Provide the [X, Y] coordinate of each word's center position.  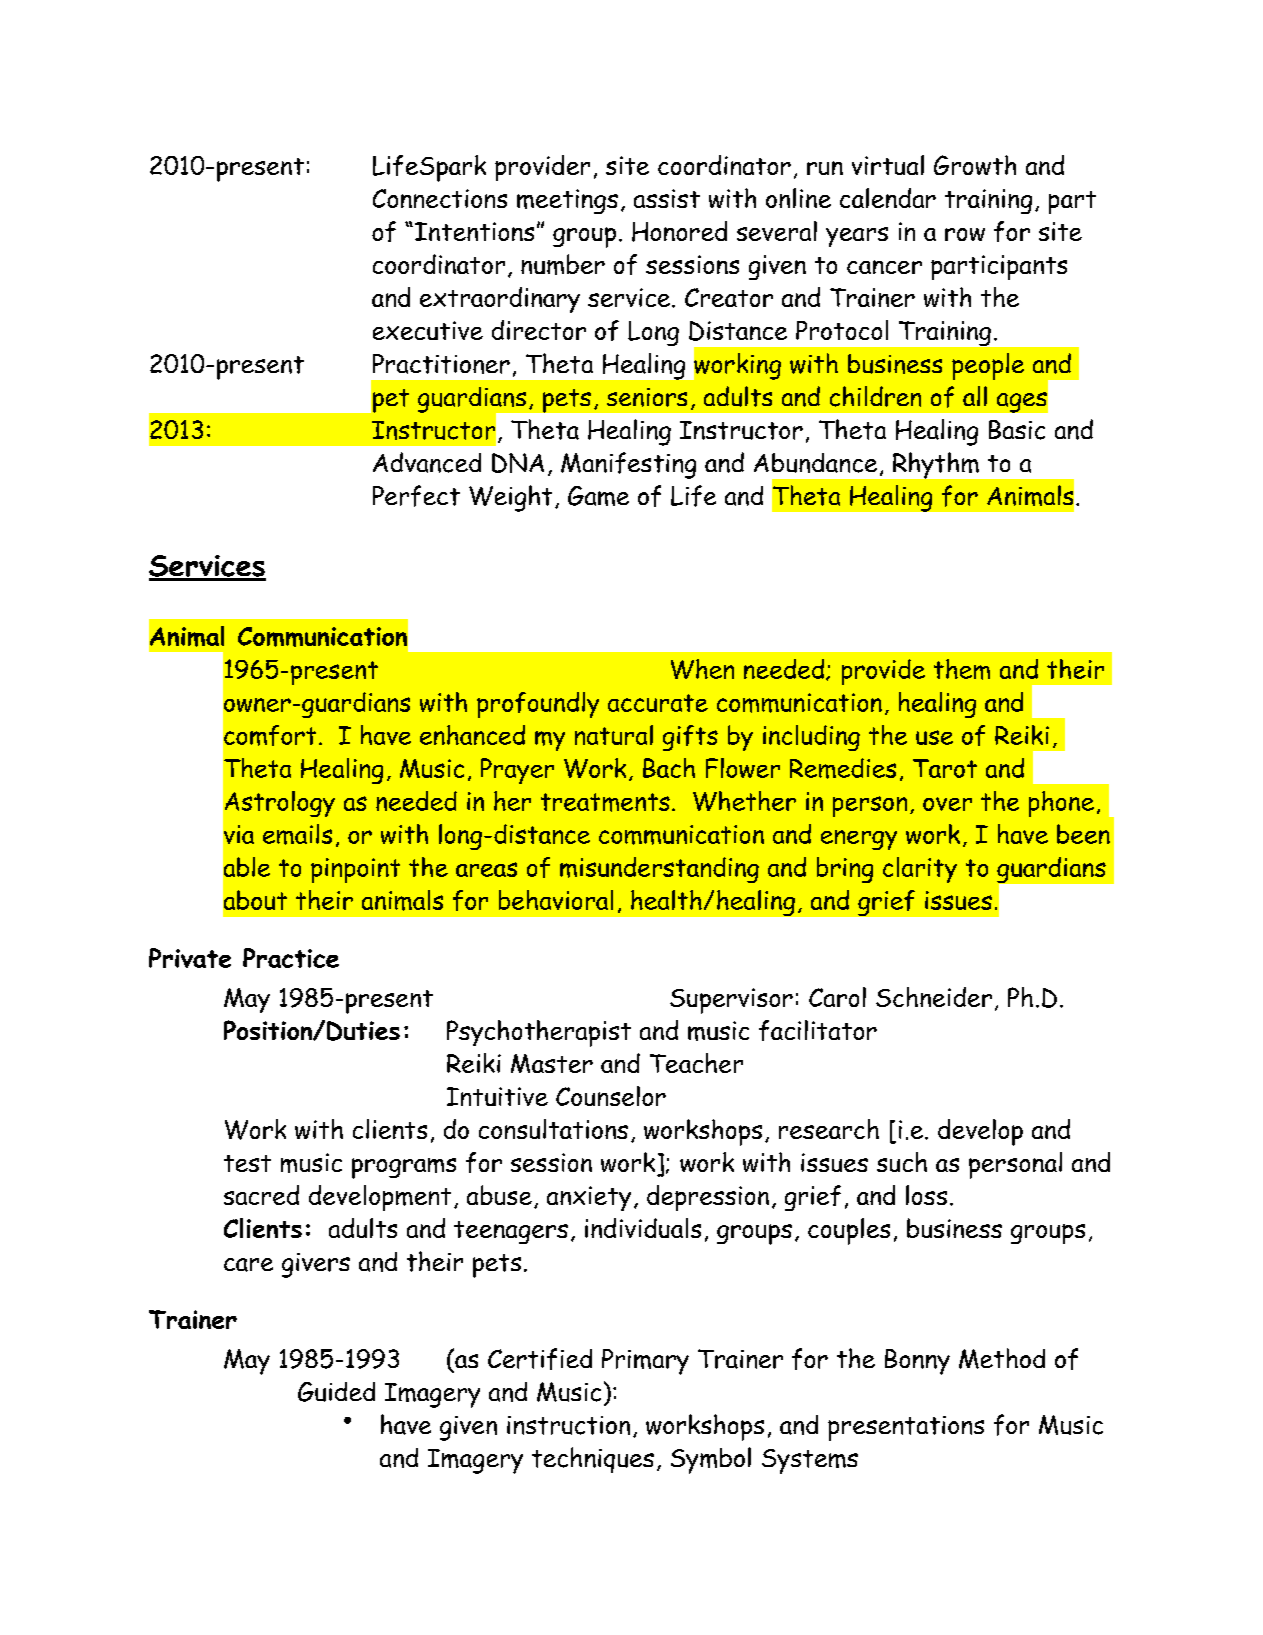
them [962, 669]
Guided [336, 1392]
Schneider [934, 997]
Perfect [416, 496]
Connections [440, 198]
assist [667, 198]
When [702, 669]
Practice [291, 958]
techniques [593, 1460]
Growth [975, 165]
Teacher [696, 1063]
